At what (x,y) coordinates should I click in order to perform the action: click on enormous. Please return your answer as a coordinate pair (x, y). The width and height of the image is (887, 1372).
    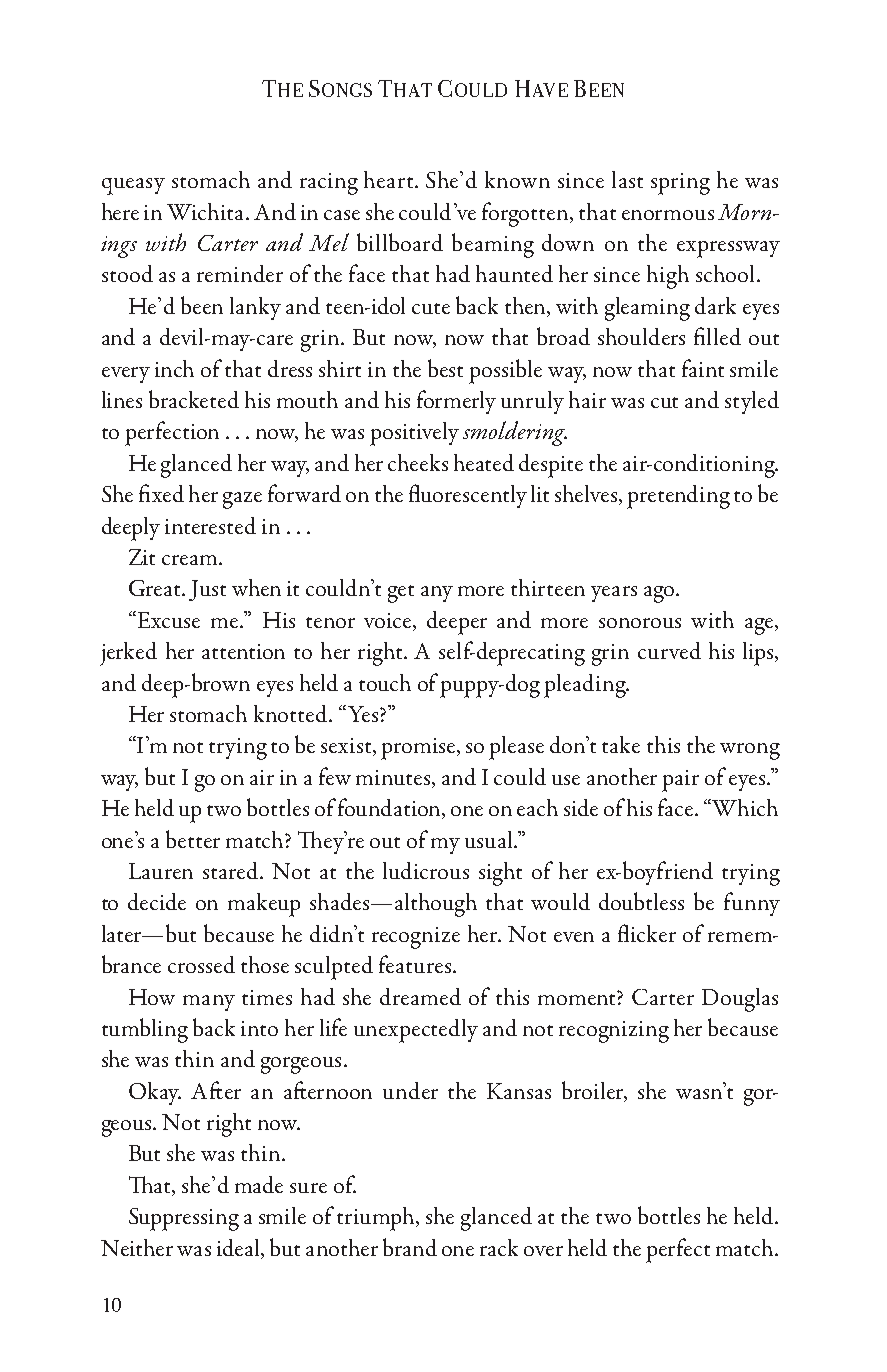
    Looking at the image, I should click on (668, 215).
